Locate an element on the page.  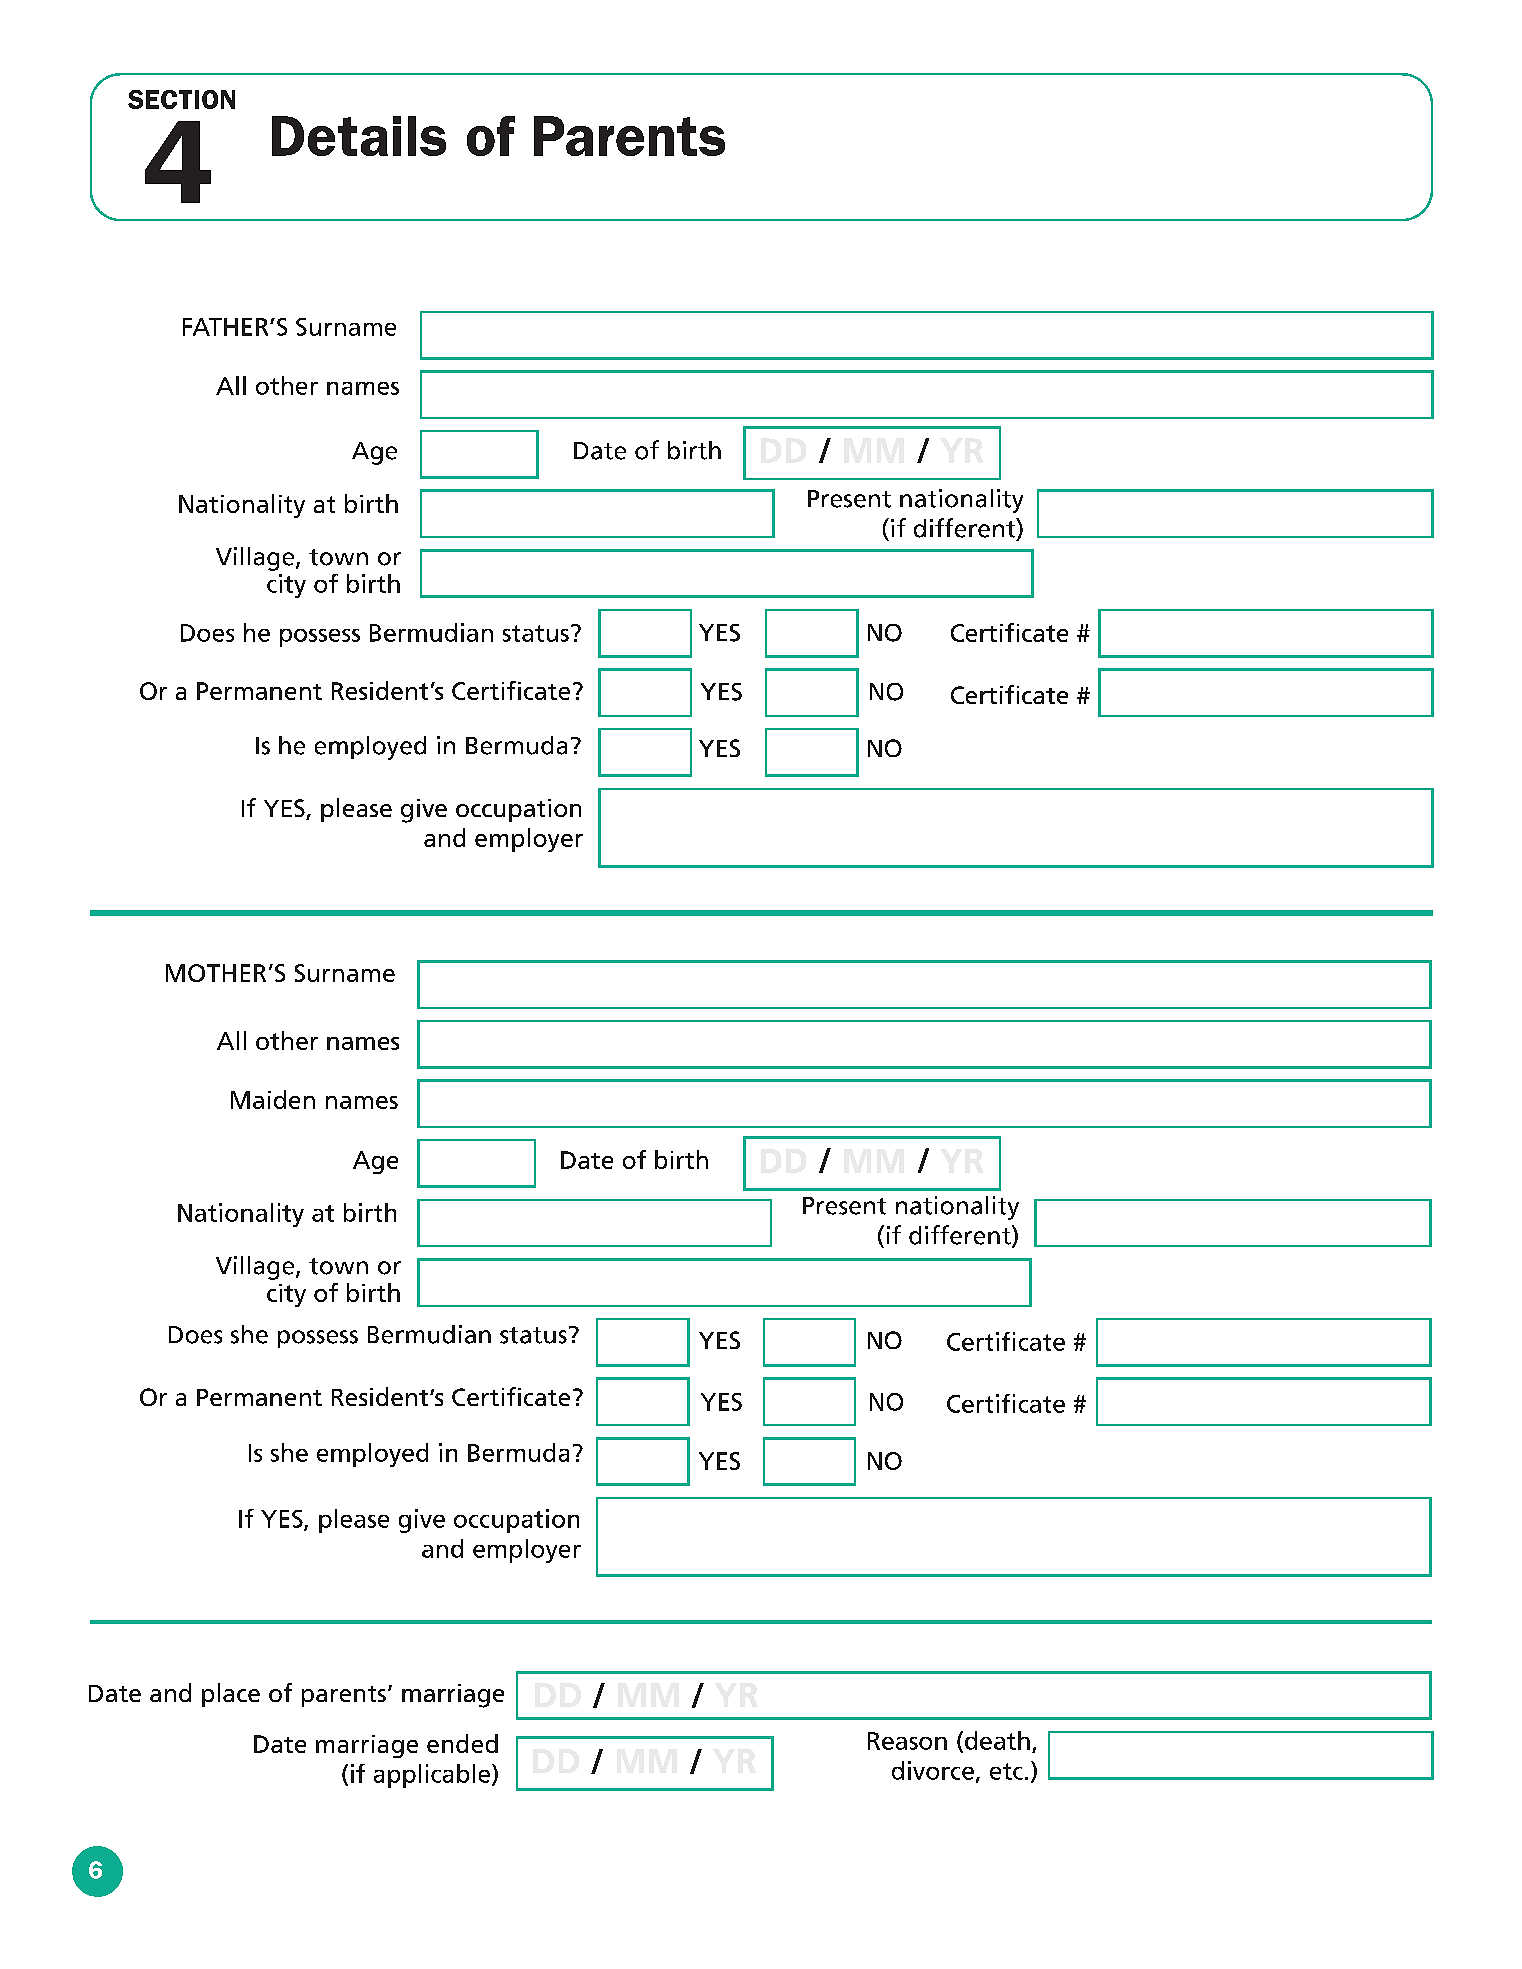
SECTION is located at coordinates (181, 99).
